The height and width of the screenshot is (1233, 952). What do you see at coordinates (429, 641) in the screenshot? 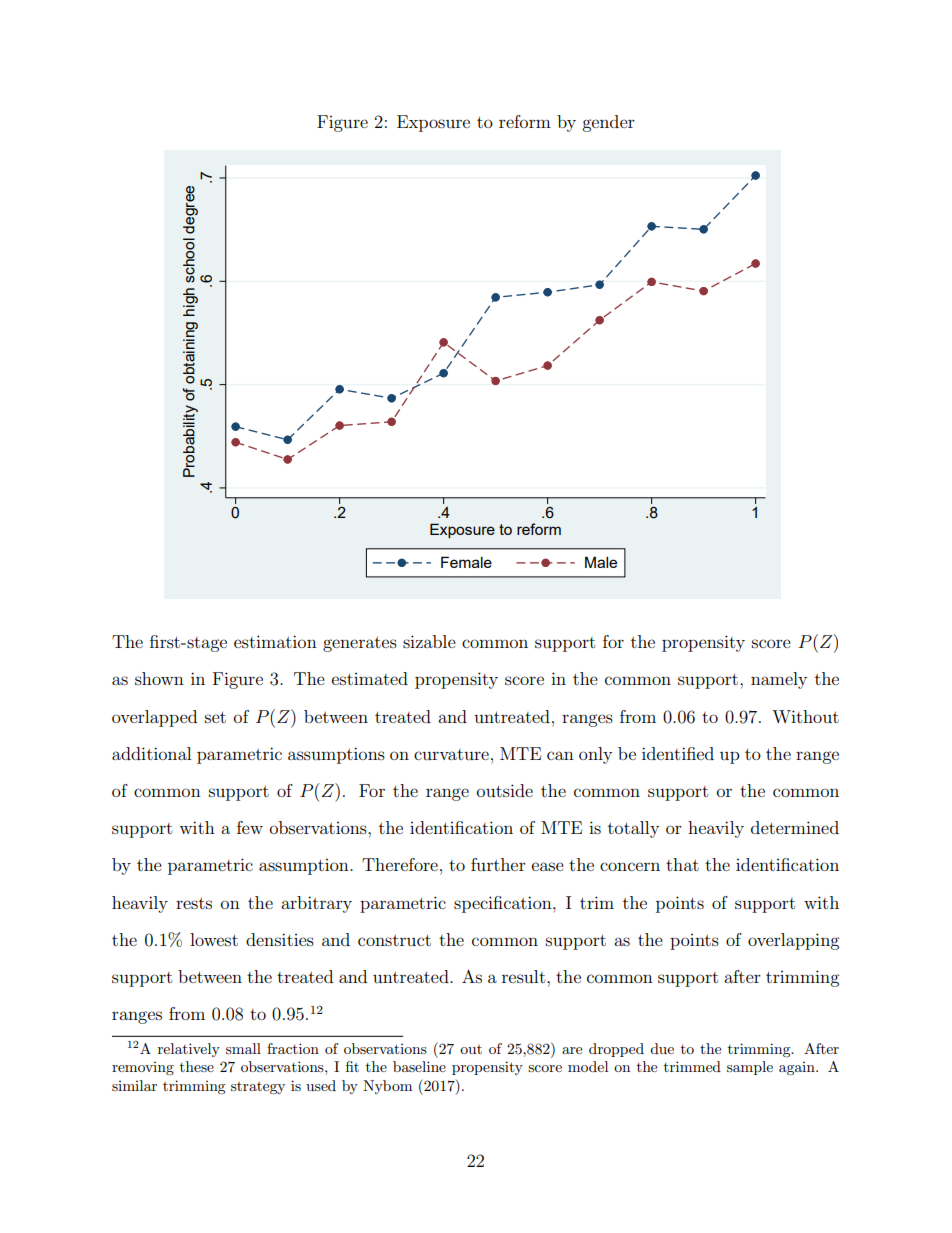
I see `sizable` at bounding box center [429, 641].
